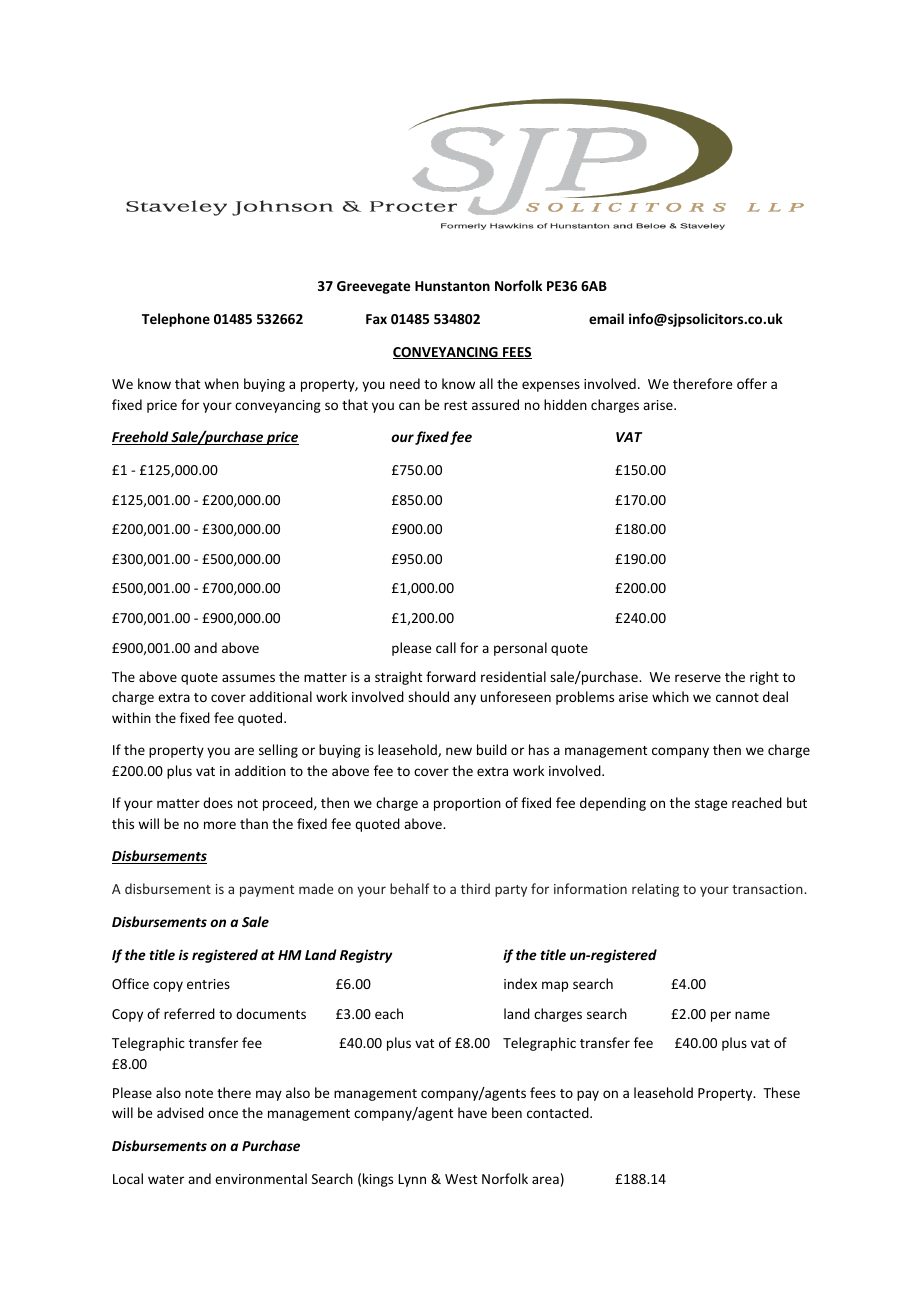  Describe the element at coordinates (176, 320) in the screenshot. I see `Telephone` at that location.
